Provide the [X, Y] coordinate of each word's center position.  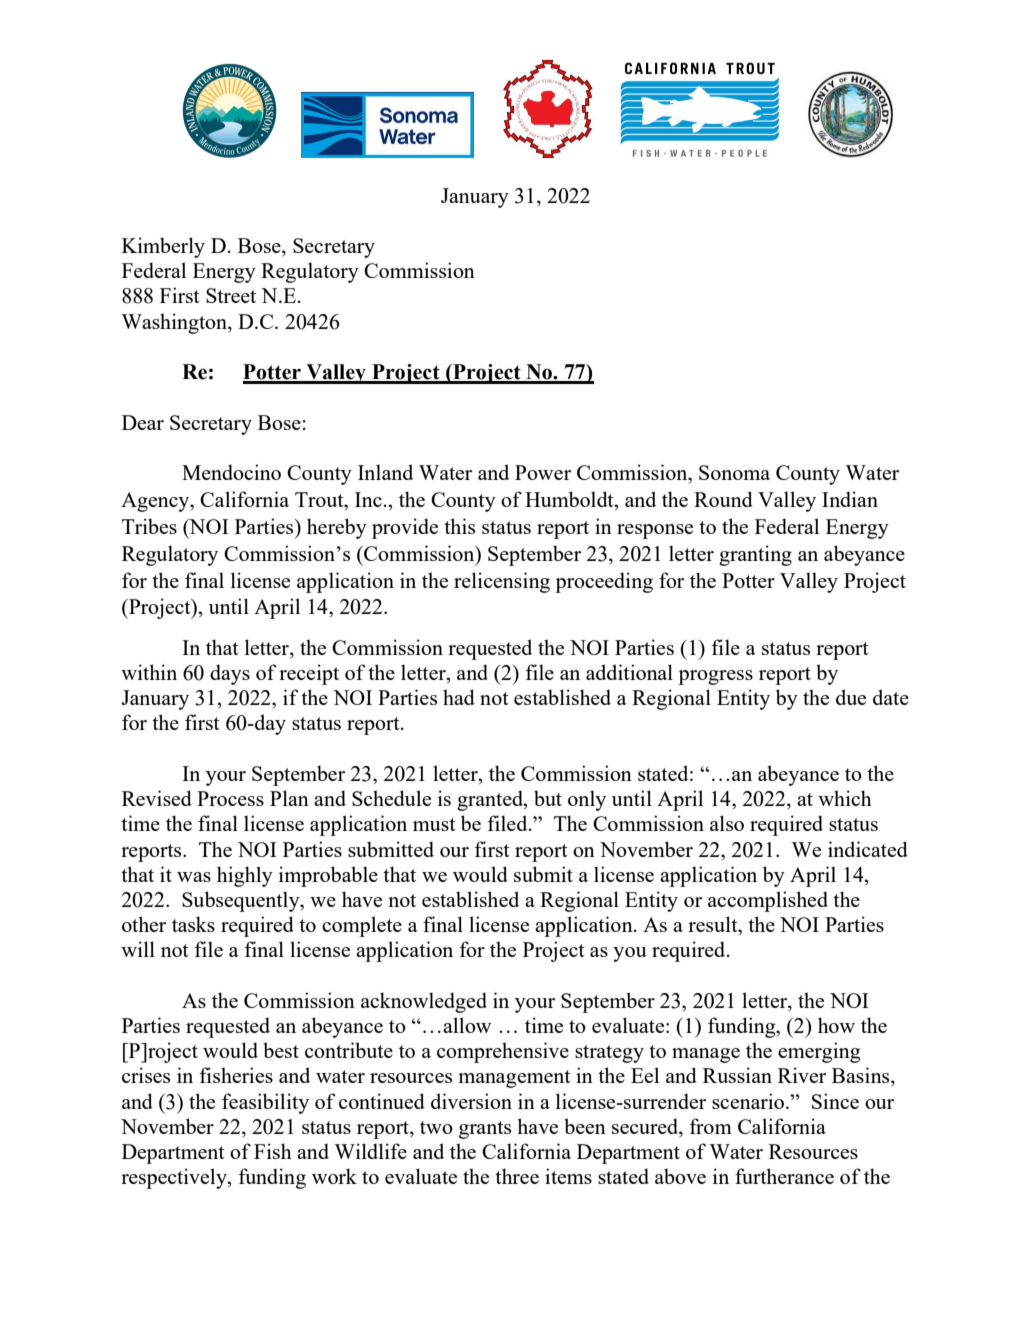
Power [543, 472]
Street [231, 295]
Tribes [149, 526]
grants [485, 1130]
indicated [868, 849]
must [434, 824]
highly [245, 876]
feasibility [265, 1103]
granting [755, 555]
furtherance [784, 1176]
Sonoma [734, 472]
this [459, 526]
